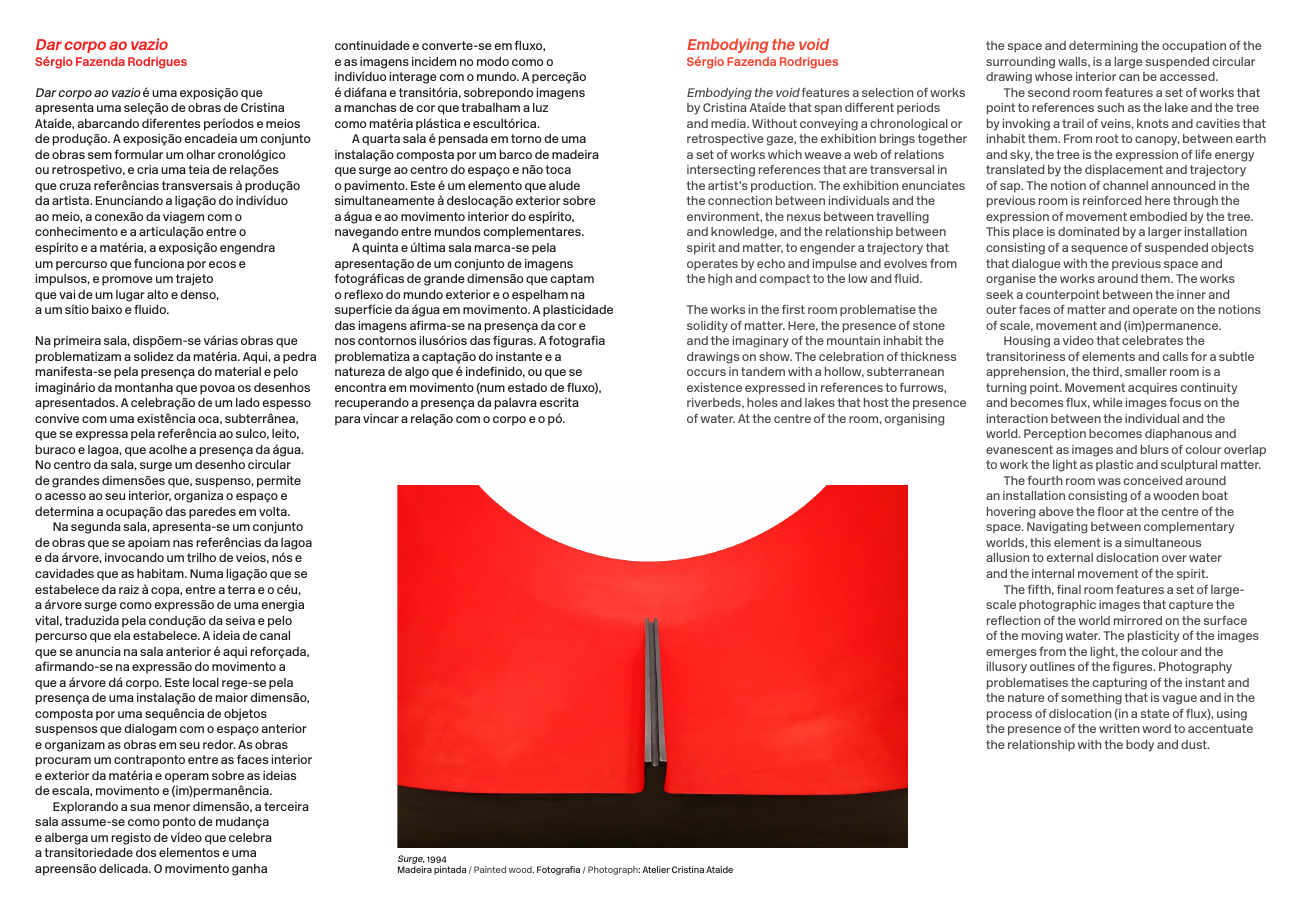 The image size is (1303, 924). I want to click on paredes, so click(212, 513).
